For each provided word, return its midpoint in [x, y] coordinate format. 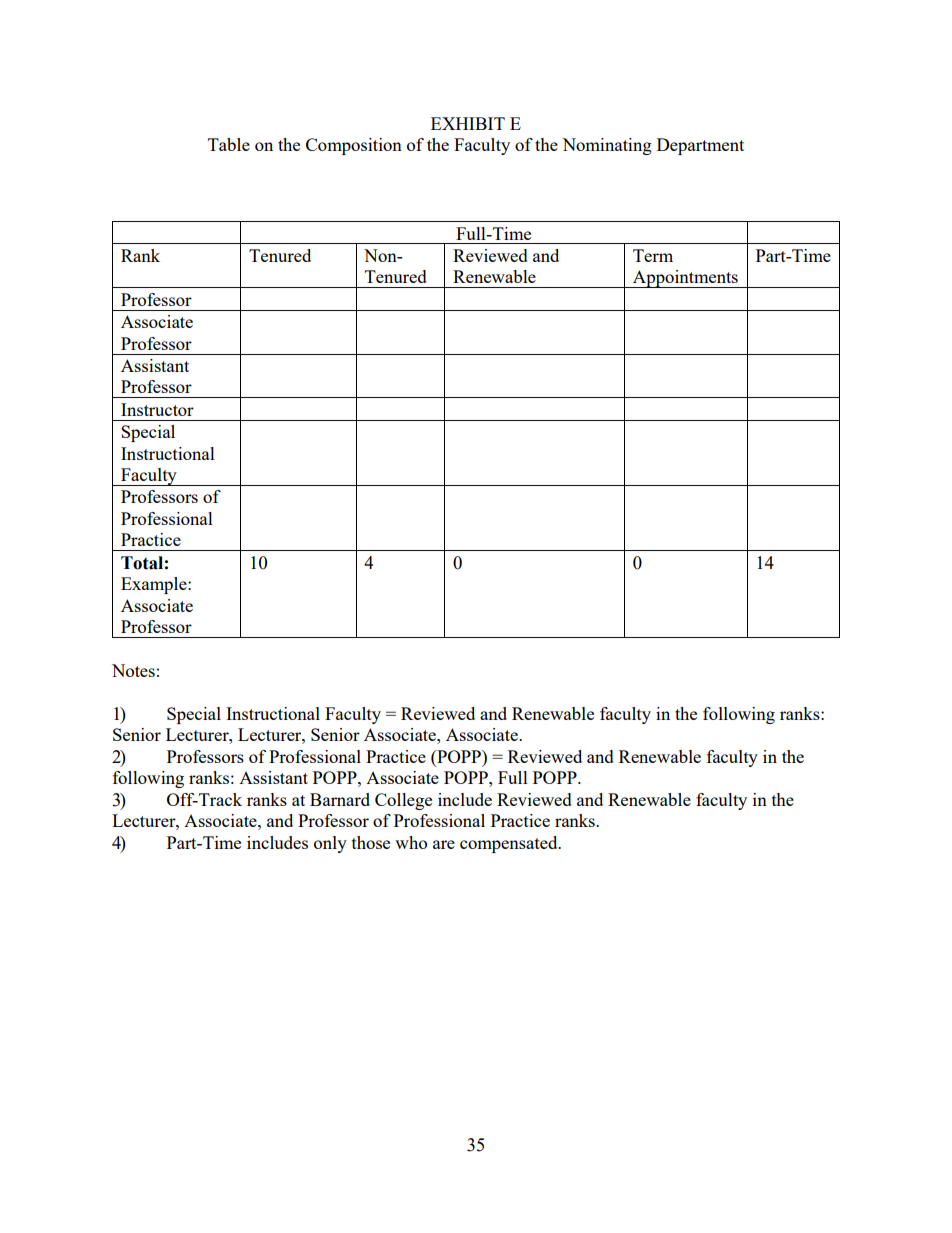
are [444, 844]
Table [229, 144]
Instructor [157, 409]
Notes [133, 670]
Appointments [685, 279]
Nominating [607, 146]
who [411, 842]
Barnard [340, 799]
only [330, 844]
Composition [354, 146]
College [403, 801]
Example [155, 585]
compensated [510, 844]
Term [653, 255]
